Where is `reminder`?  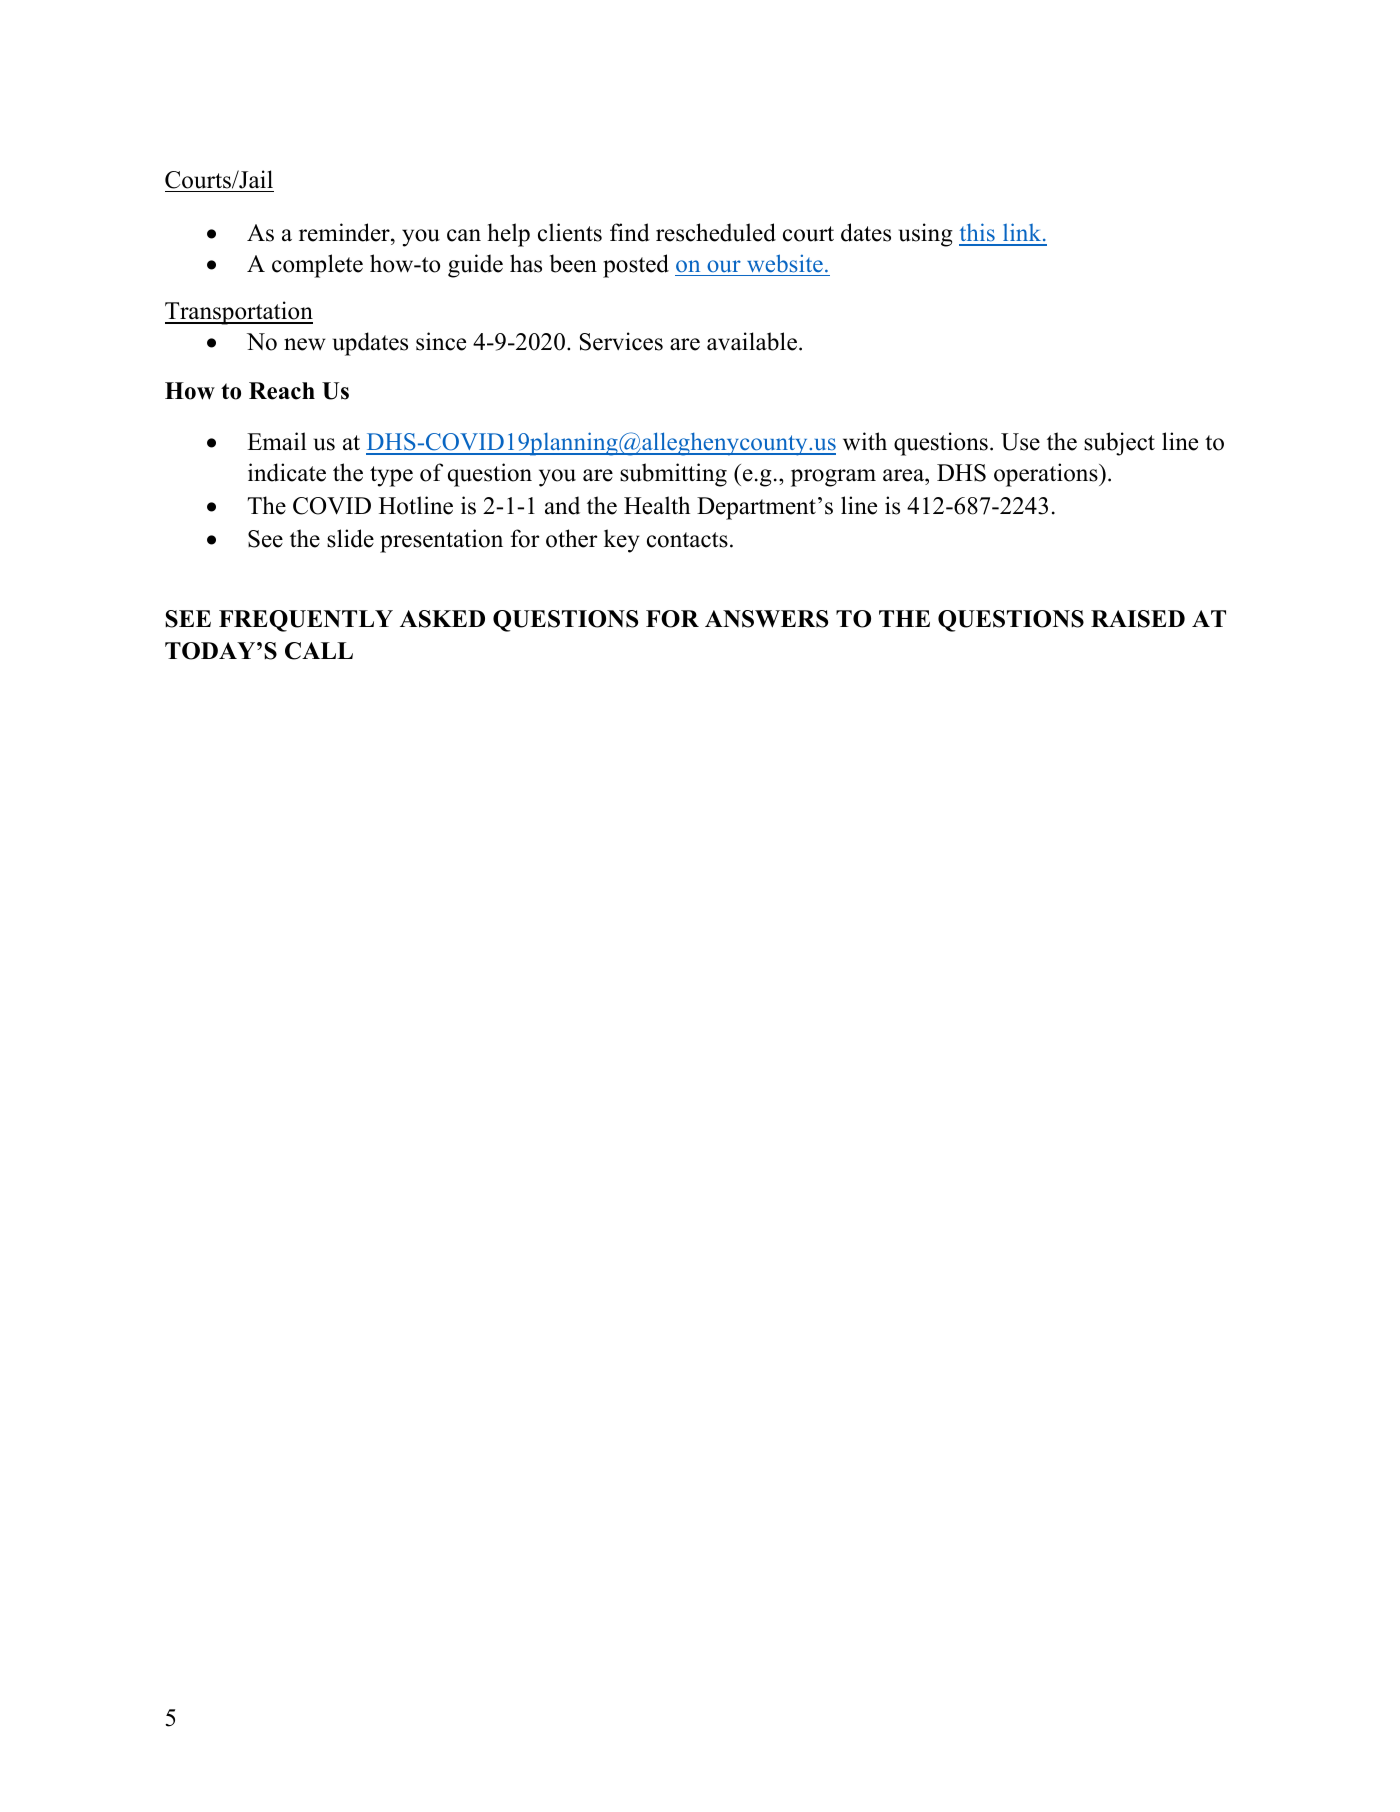
reminder is located at coordinates (345, 232).
